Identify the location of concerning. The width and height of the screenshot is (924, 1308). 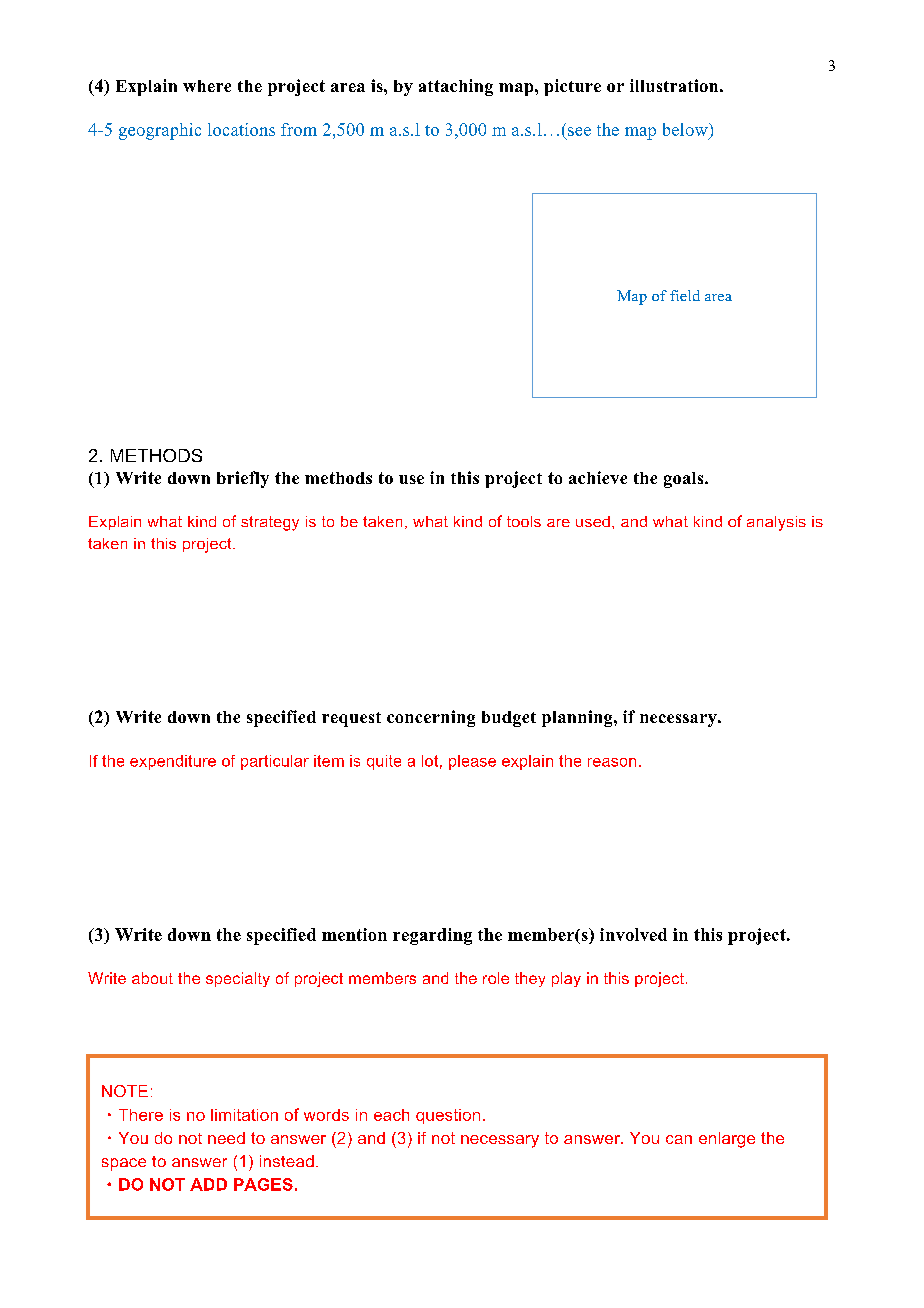
(431, 718).
